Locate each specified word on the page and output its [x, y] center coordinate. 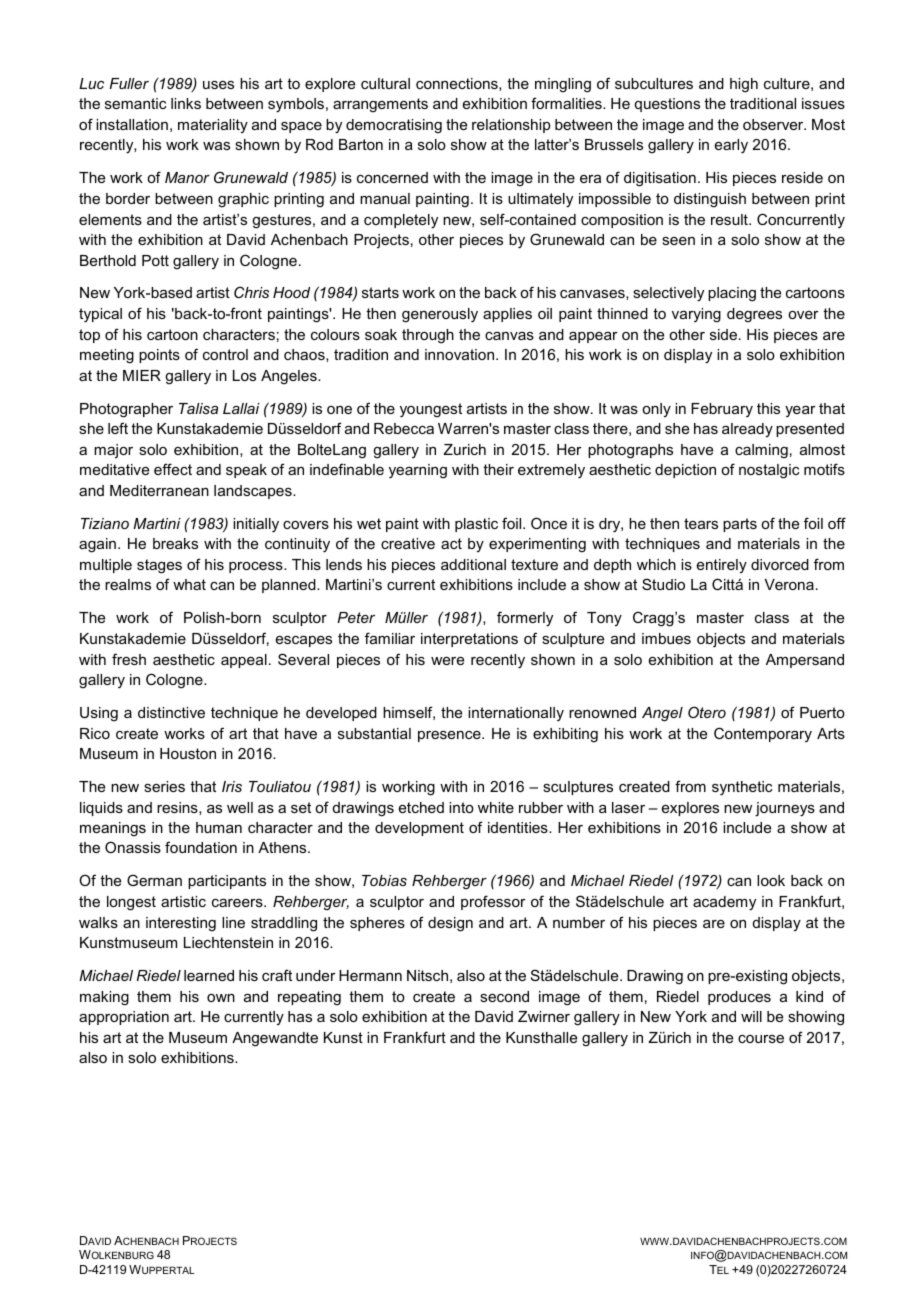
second [504, 996]
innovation [461, 354]
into [461, 807]
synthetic [742, 788]
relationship [511, 126]
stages [159, 566]
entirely [722, 566]
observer [774, 124]
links [186, 103]
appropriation [124, 1018]
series [164, 786]
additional [473, 564]
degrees [754, 315]
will [751, 1016]
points [159, 356]
